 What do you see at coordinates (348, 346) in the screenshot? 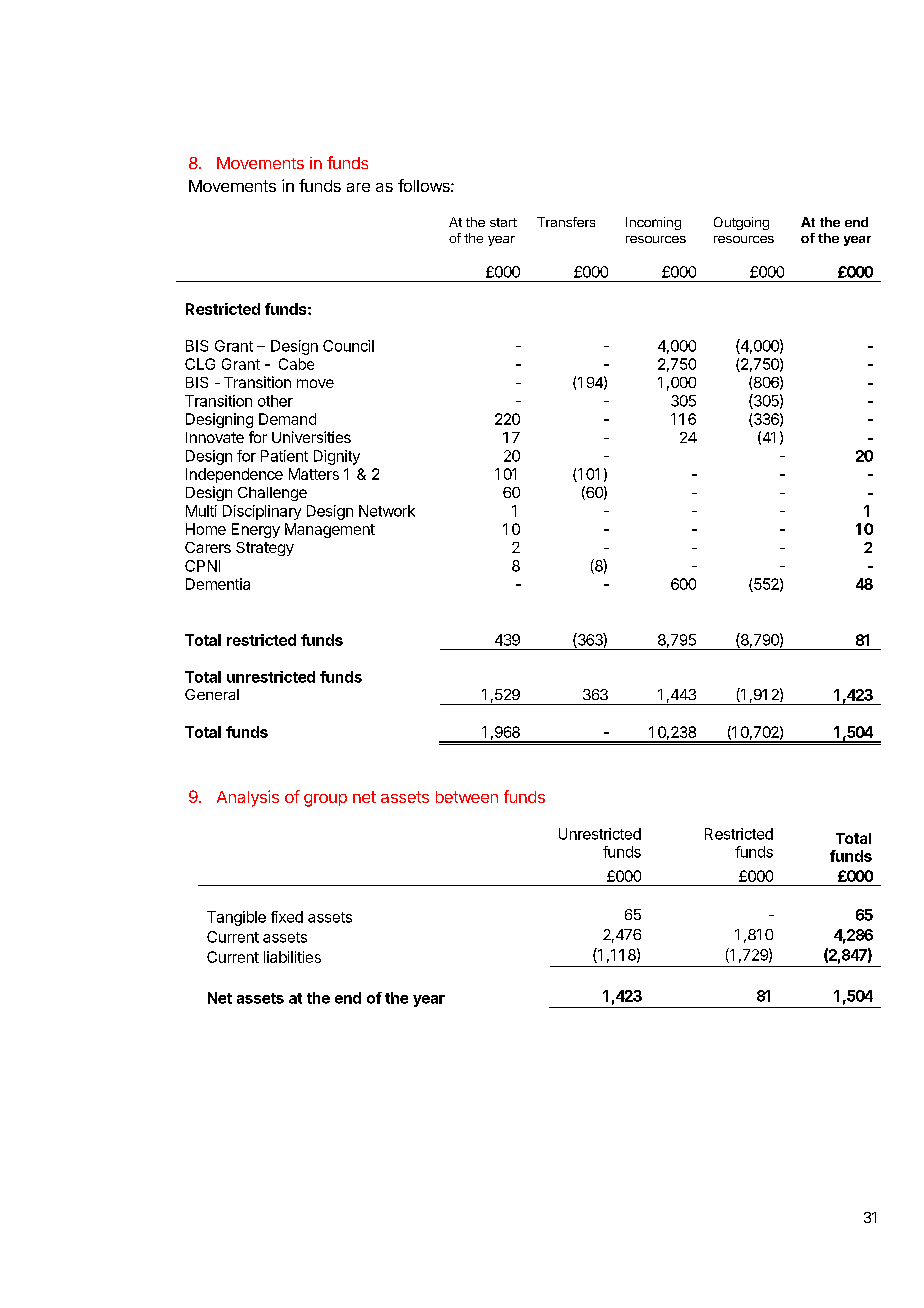
I see `Council` at bounding box center [348, 346].
